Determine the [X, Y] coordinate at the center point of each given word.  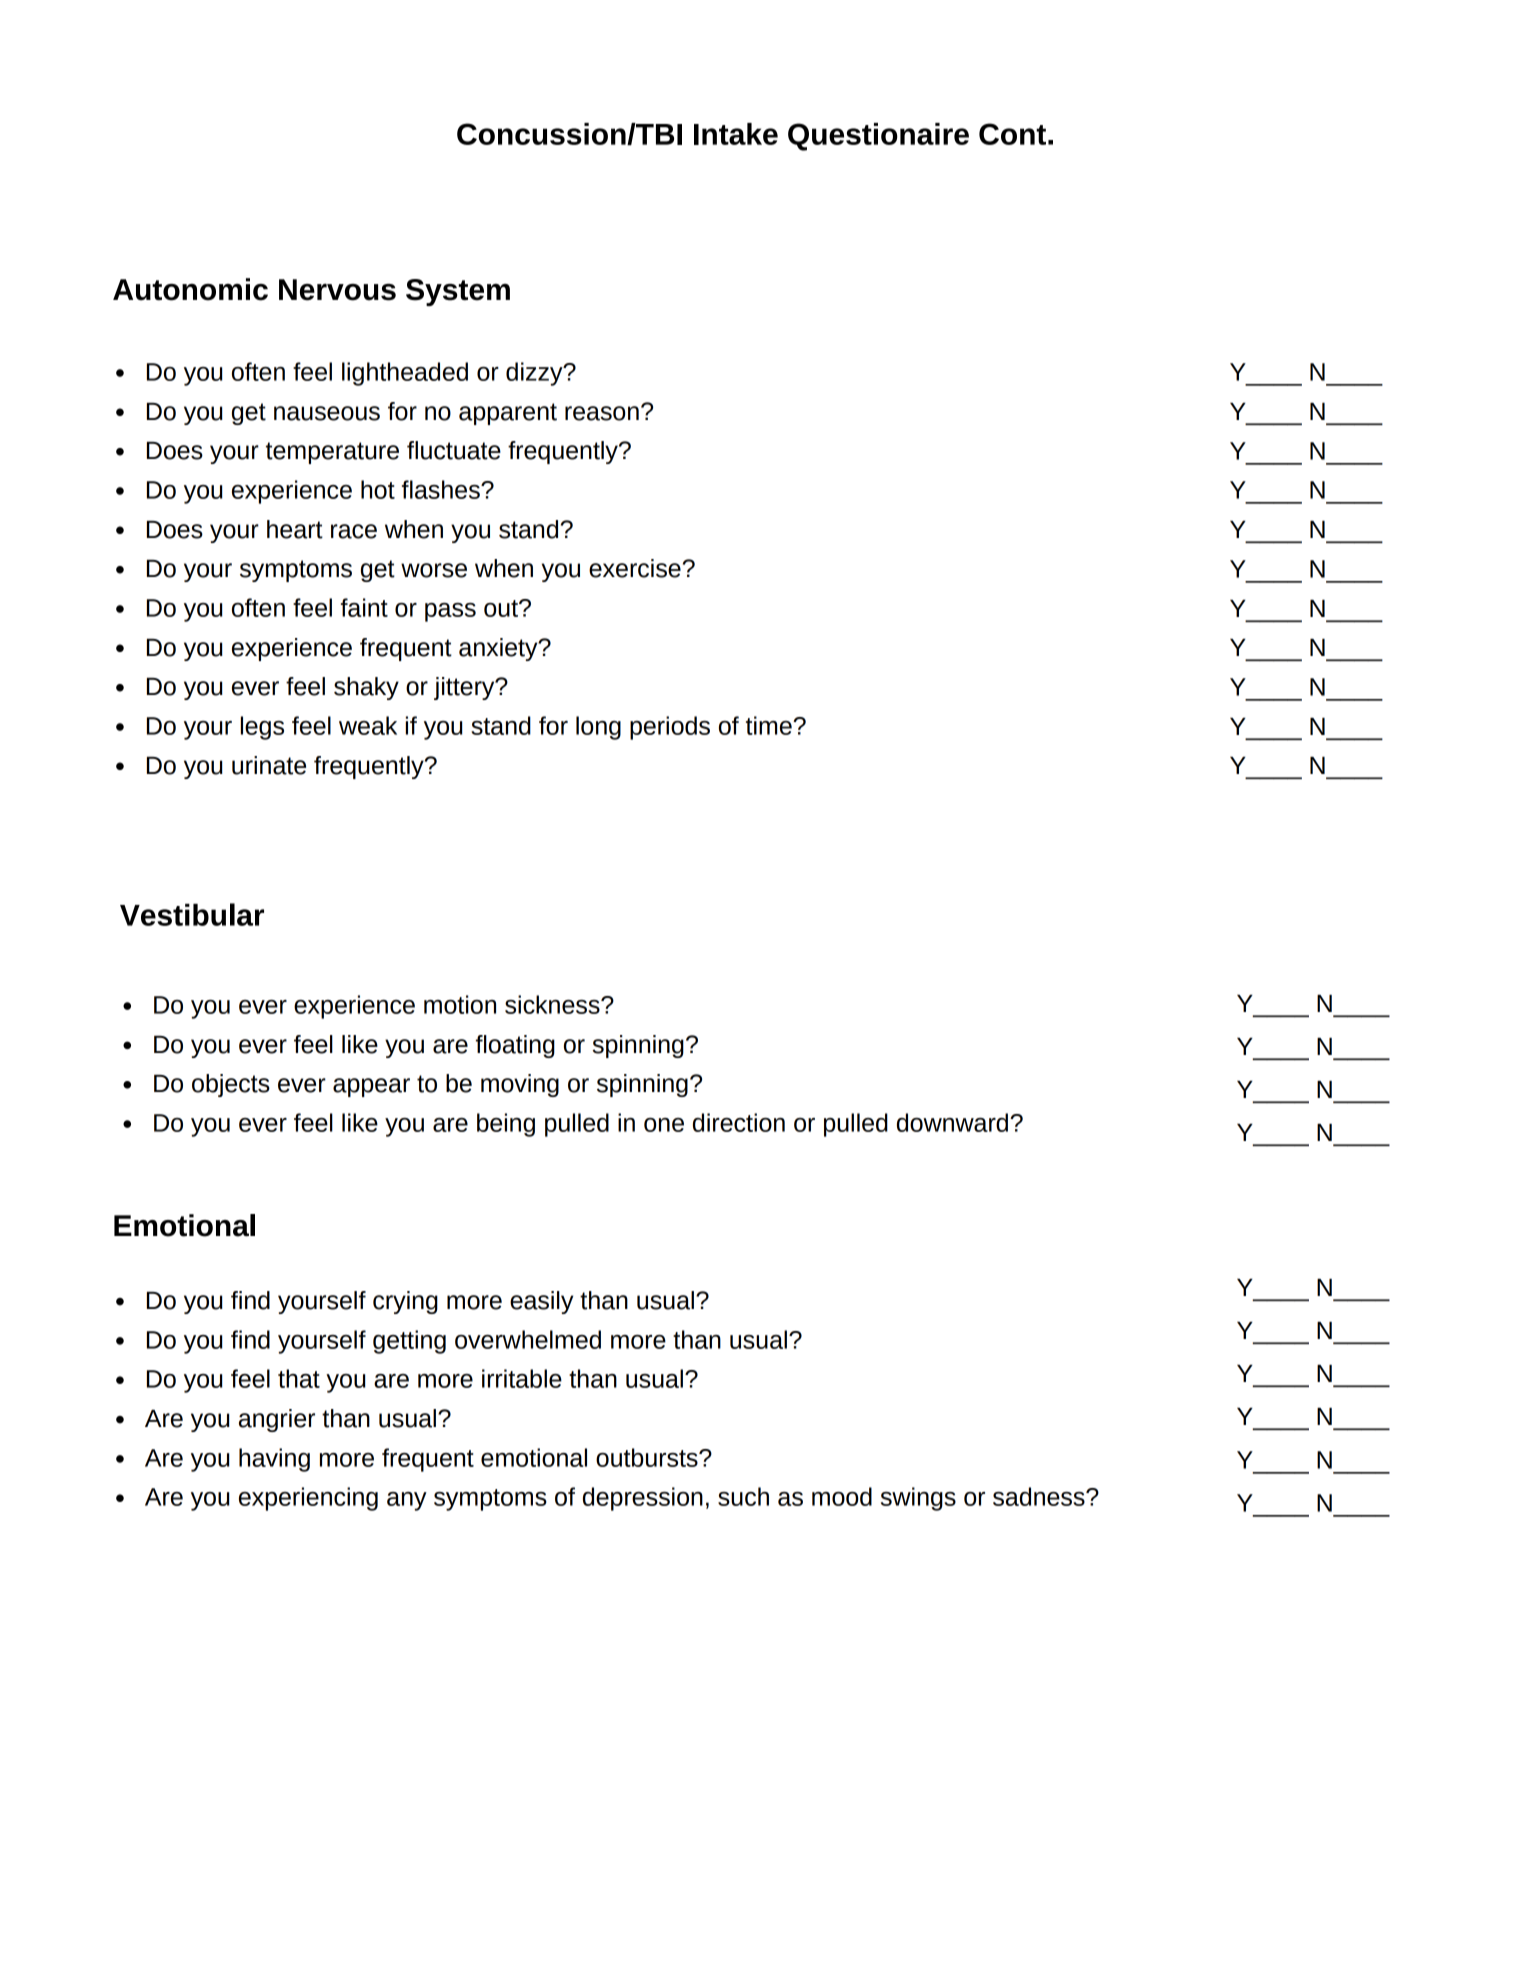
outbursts [648, 1457]
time [770, 725]
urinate [269, 765]
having [274, 1460]
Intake [736, 134]
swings [918, 1499]
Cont [1012, 134]
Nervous [337, 290]
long [598, 728]
